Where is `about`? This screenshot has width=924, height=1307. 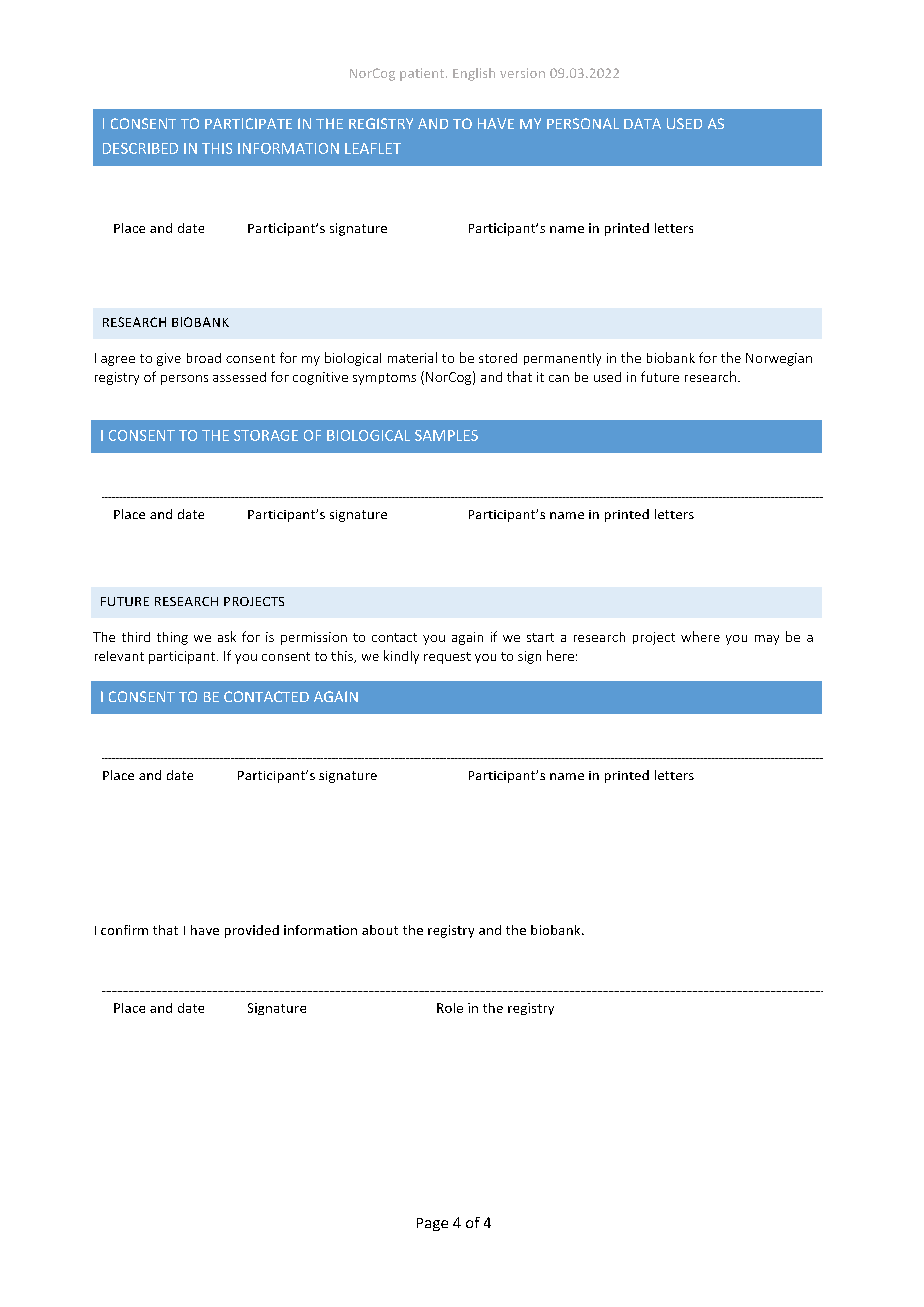
about is located at coordinates (380, 930).
